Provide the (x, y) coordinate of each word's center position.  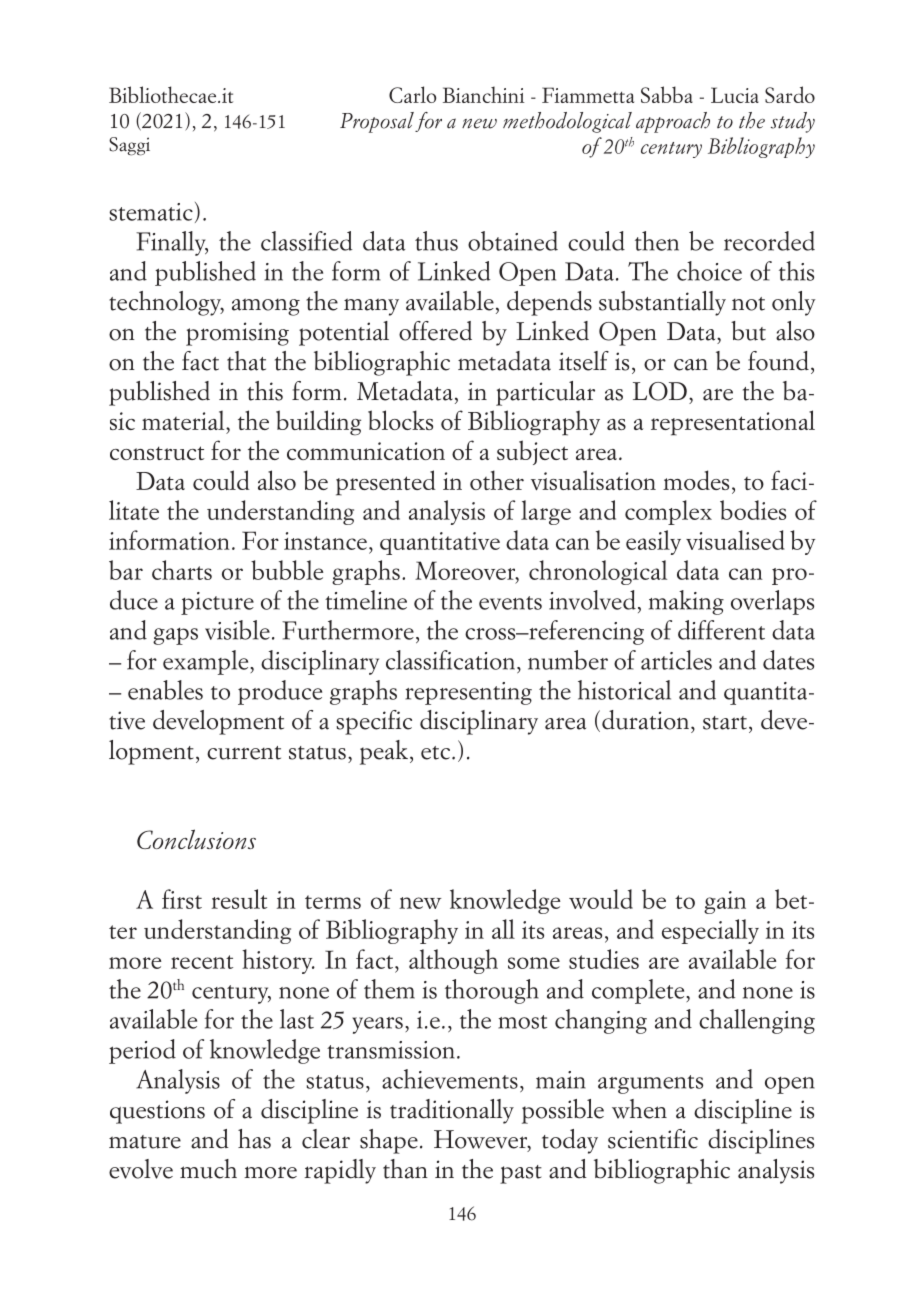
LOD (660, 391)
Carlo (412, 94)
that (246, 361)
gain (725, 902)
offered (435, 331)
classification (450, 660)
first (182, 899)
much (208, 1169)
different (721, 630)
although (453, 961)
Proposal (377, 122)
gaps (175, 636)
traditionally (452, 1111)
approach (673, 122)
